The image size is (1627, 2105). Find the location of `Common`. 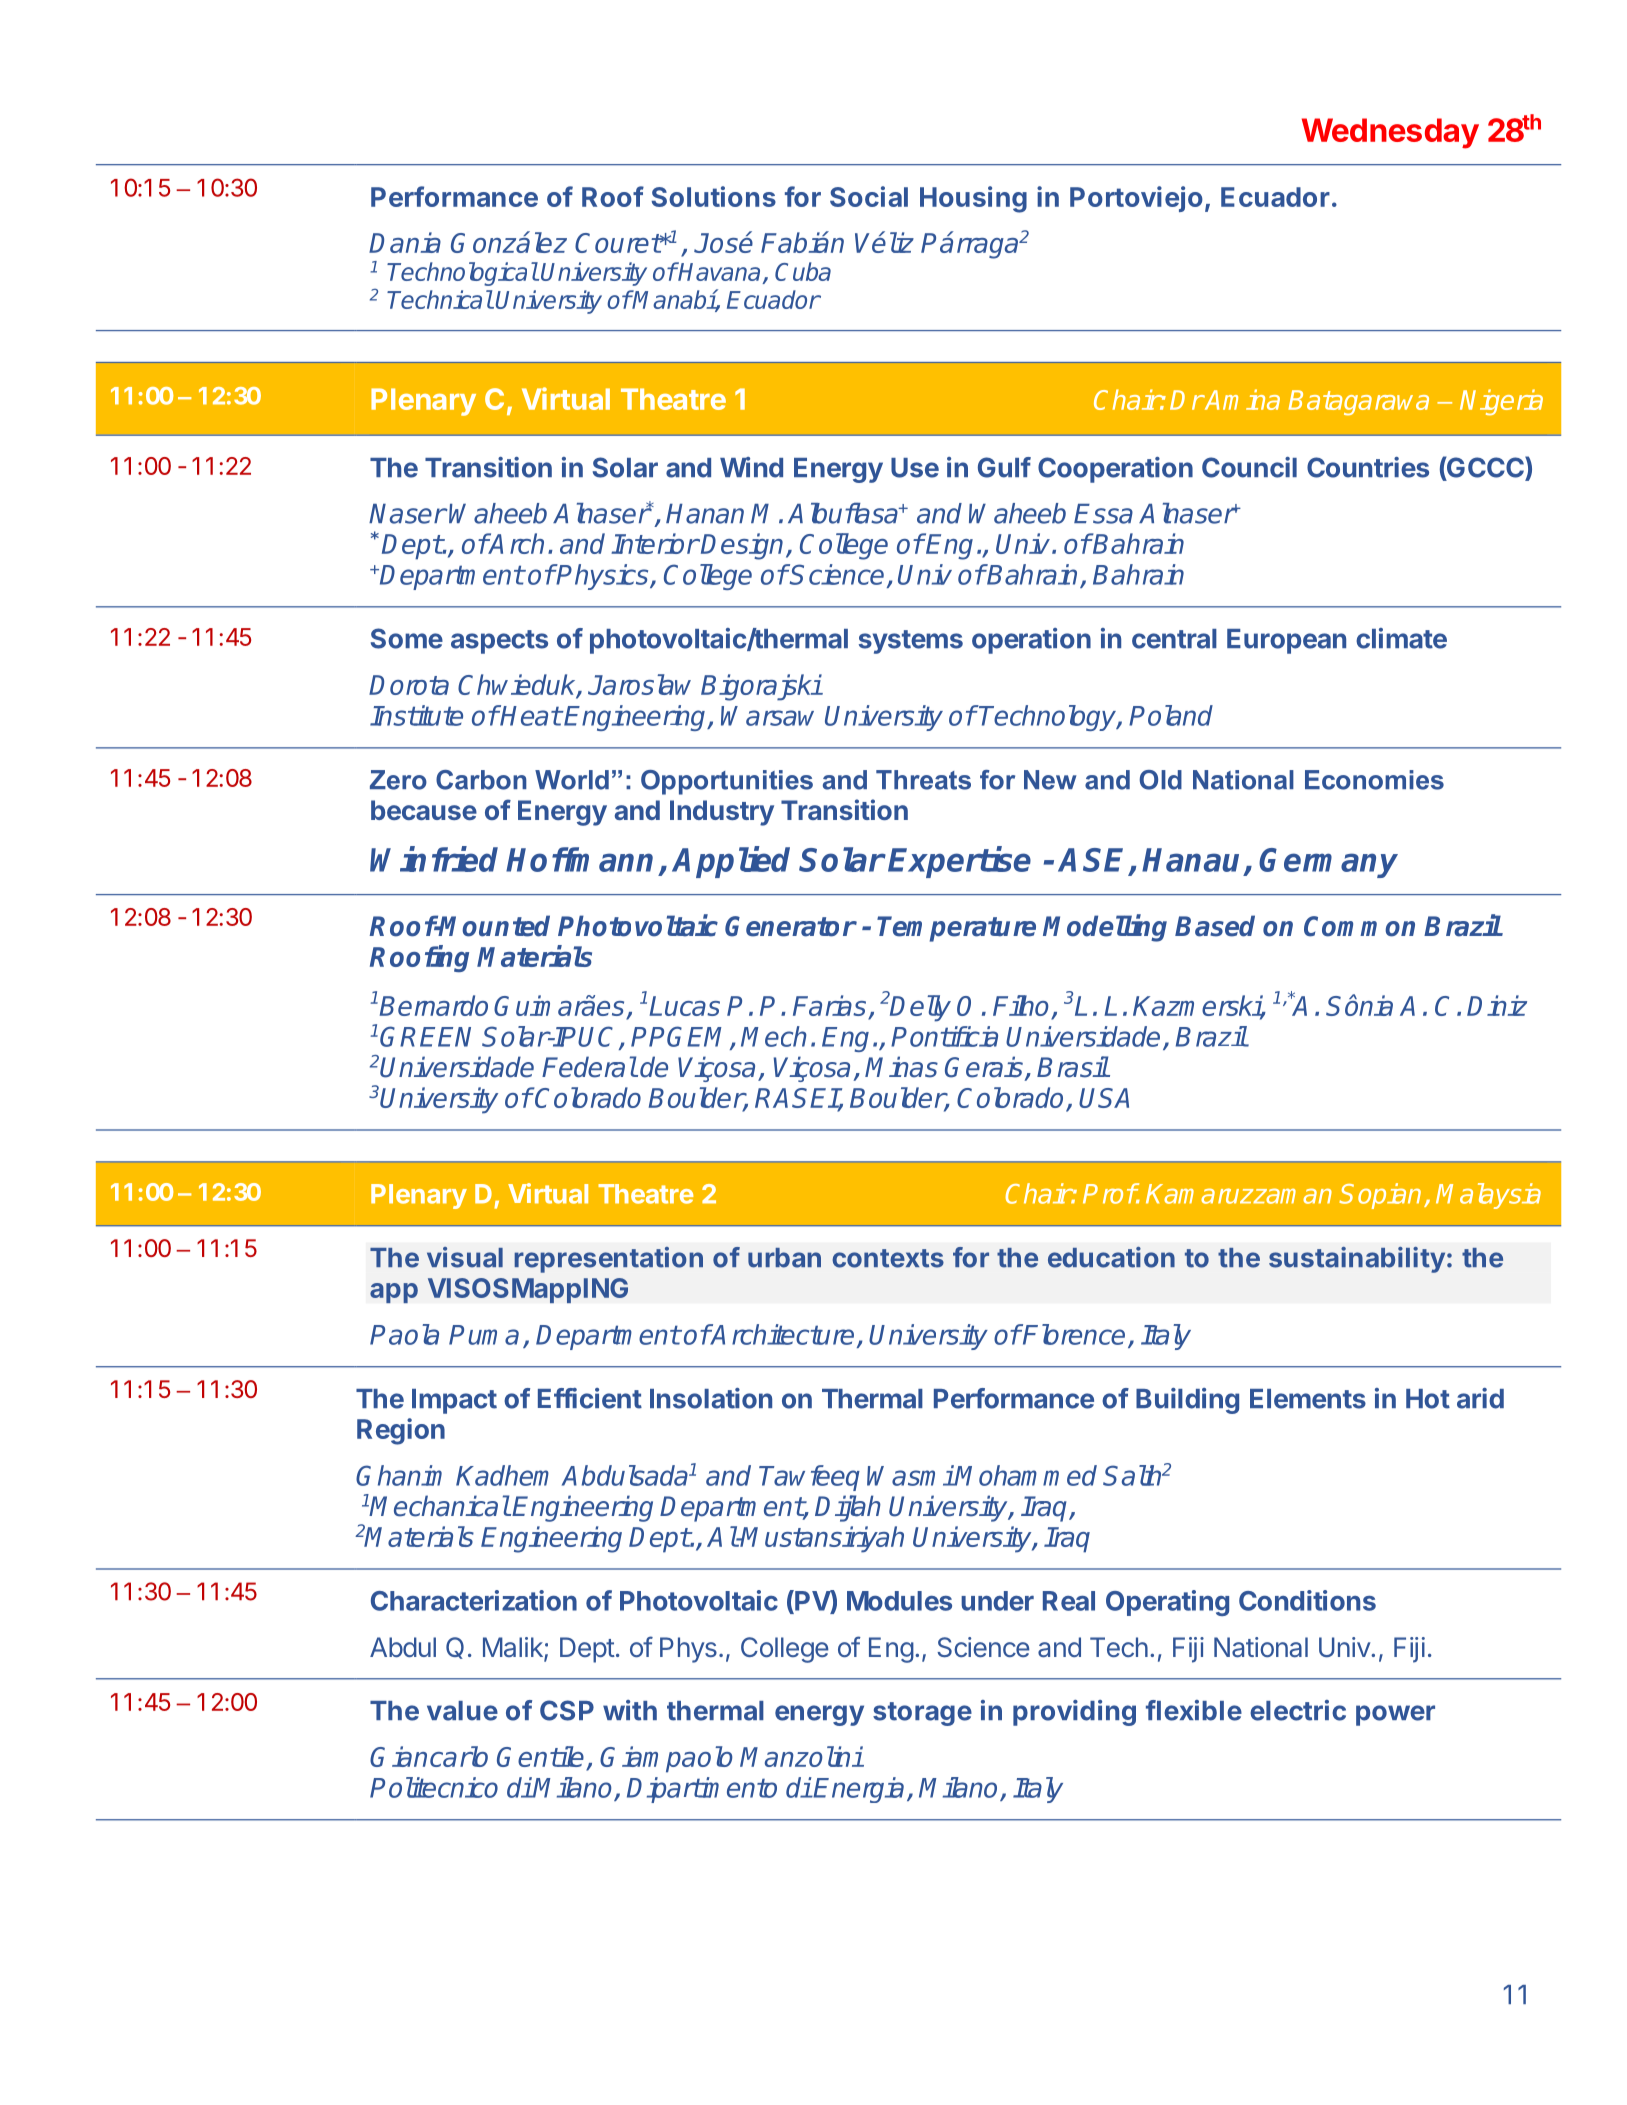

Common is located at coordinates (1359, 926).
